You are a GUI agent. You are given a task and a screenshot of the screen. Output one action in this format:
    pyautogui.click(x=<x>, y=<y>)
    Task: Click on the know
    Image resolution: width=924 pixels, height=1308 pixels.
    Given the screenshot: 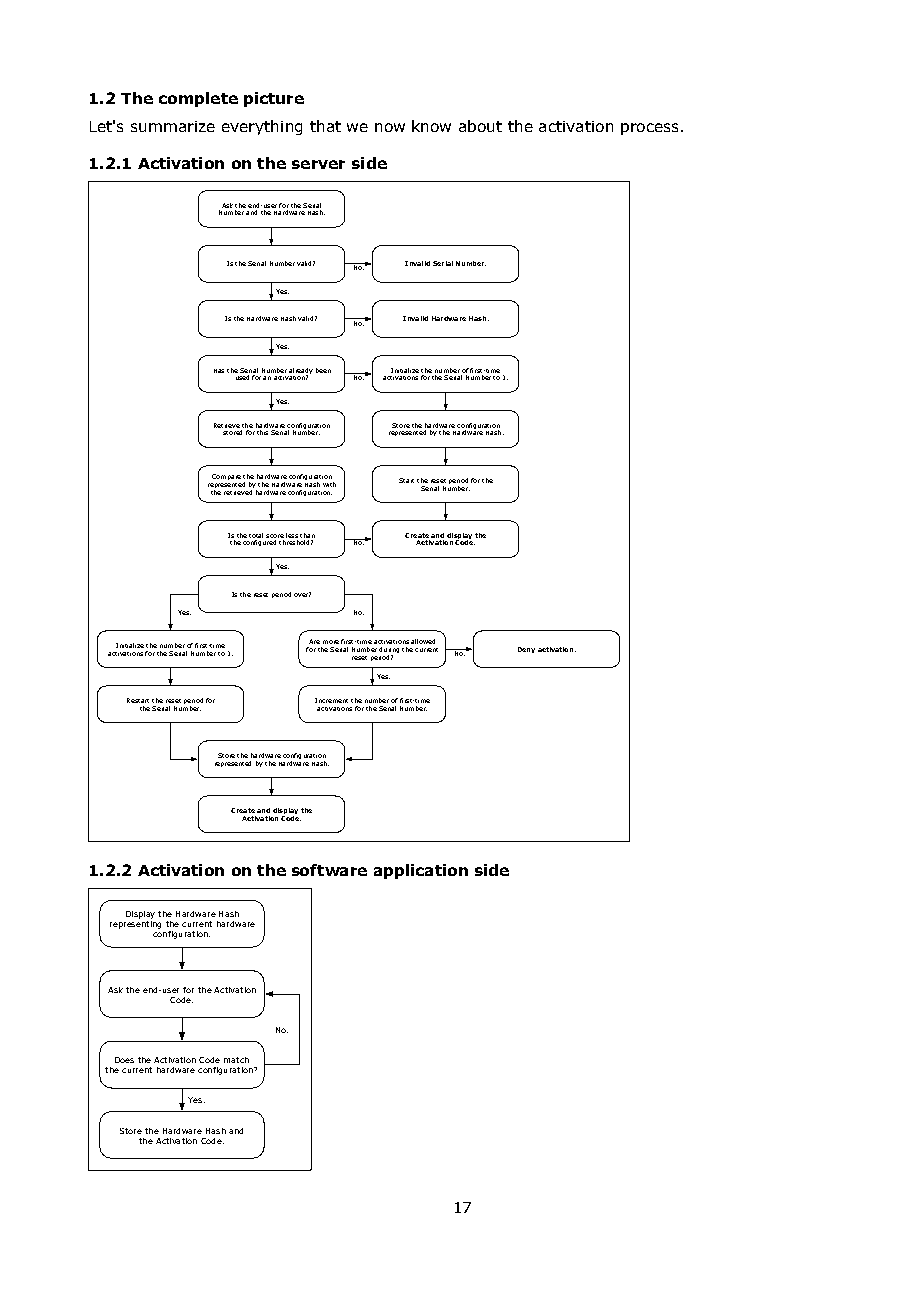 What is the action you would take?
    pyautogui.click(x=431, y=126)
